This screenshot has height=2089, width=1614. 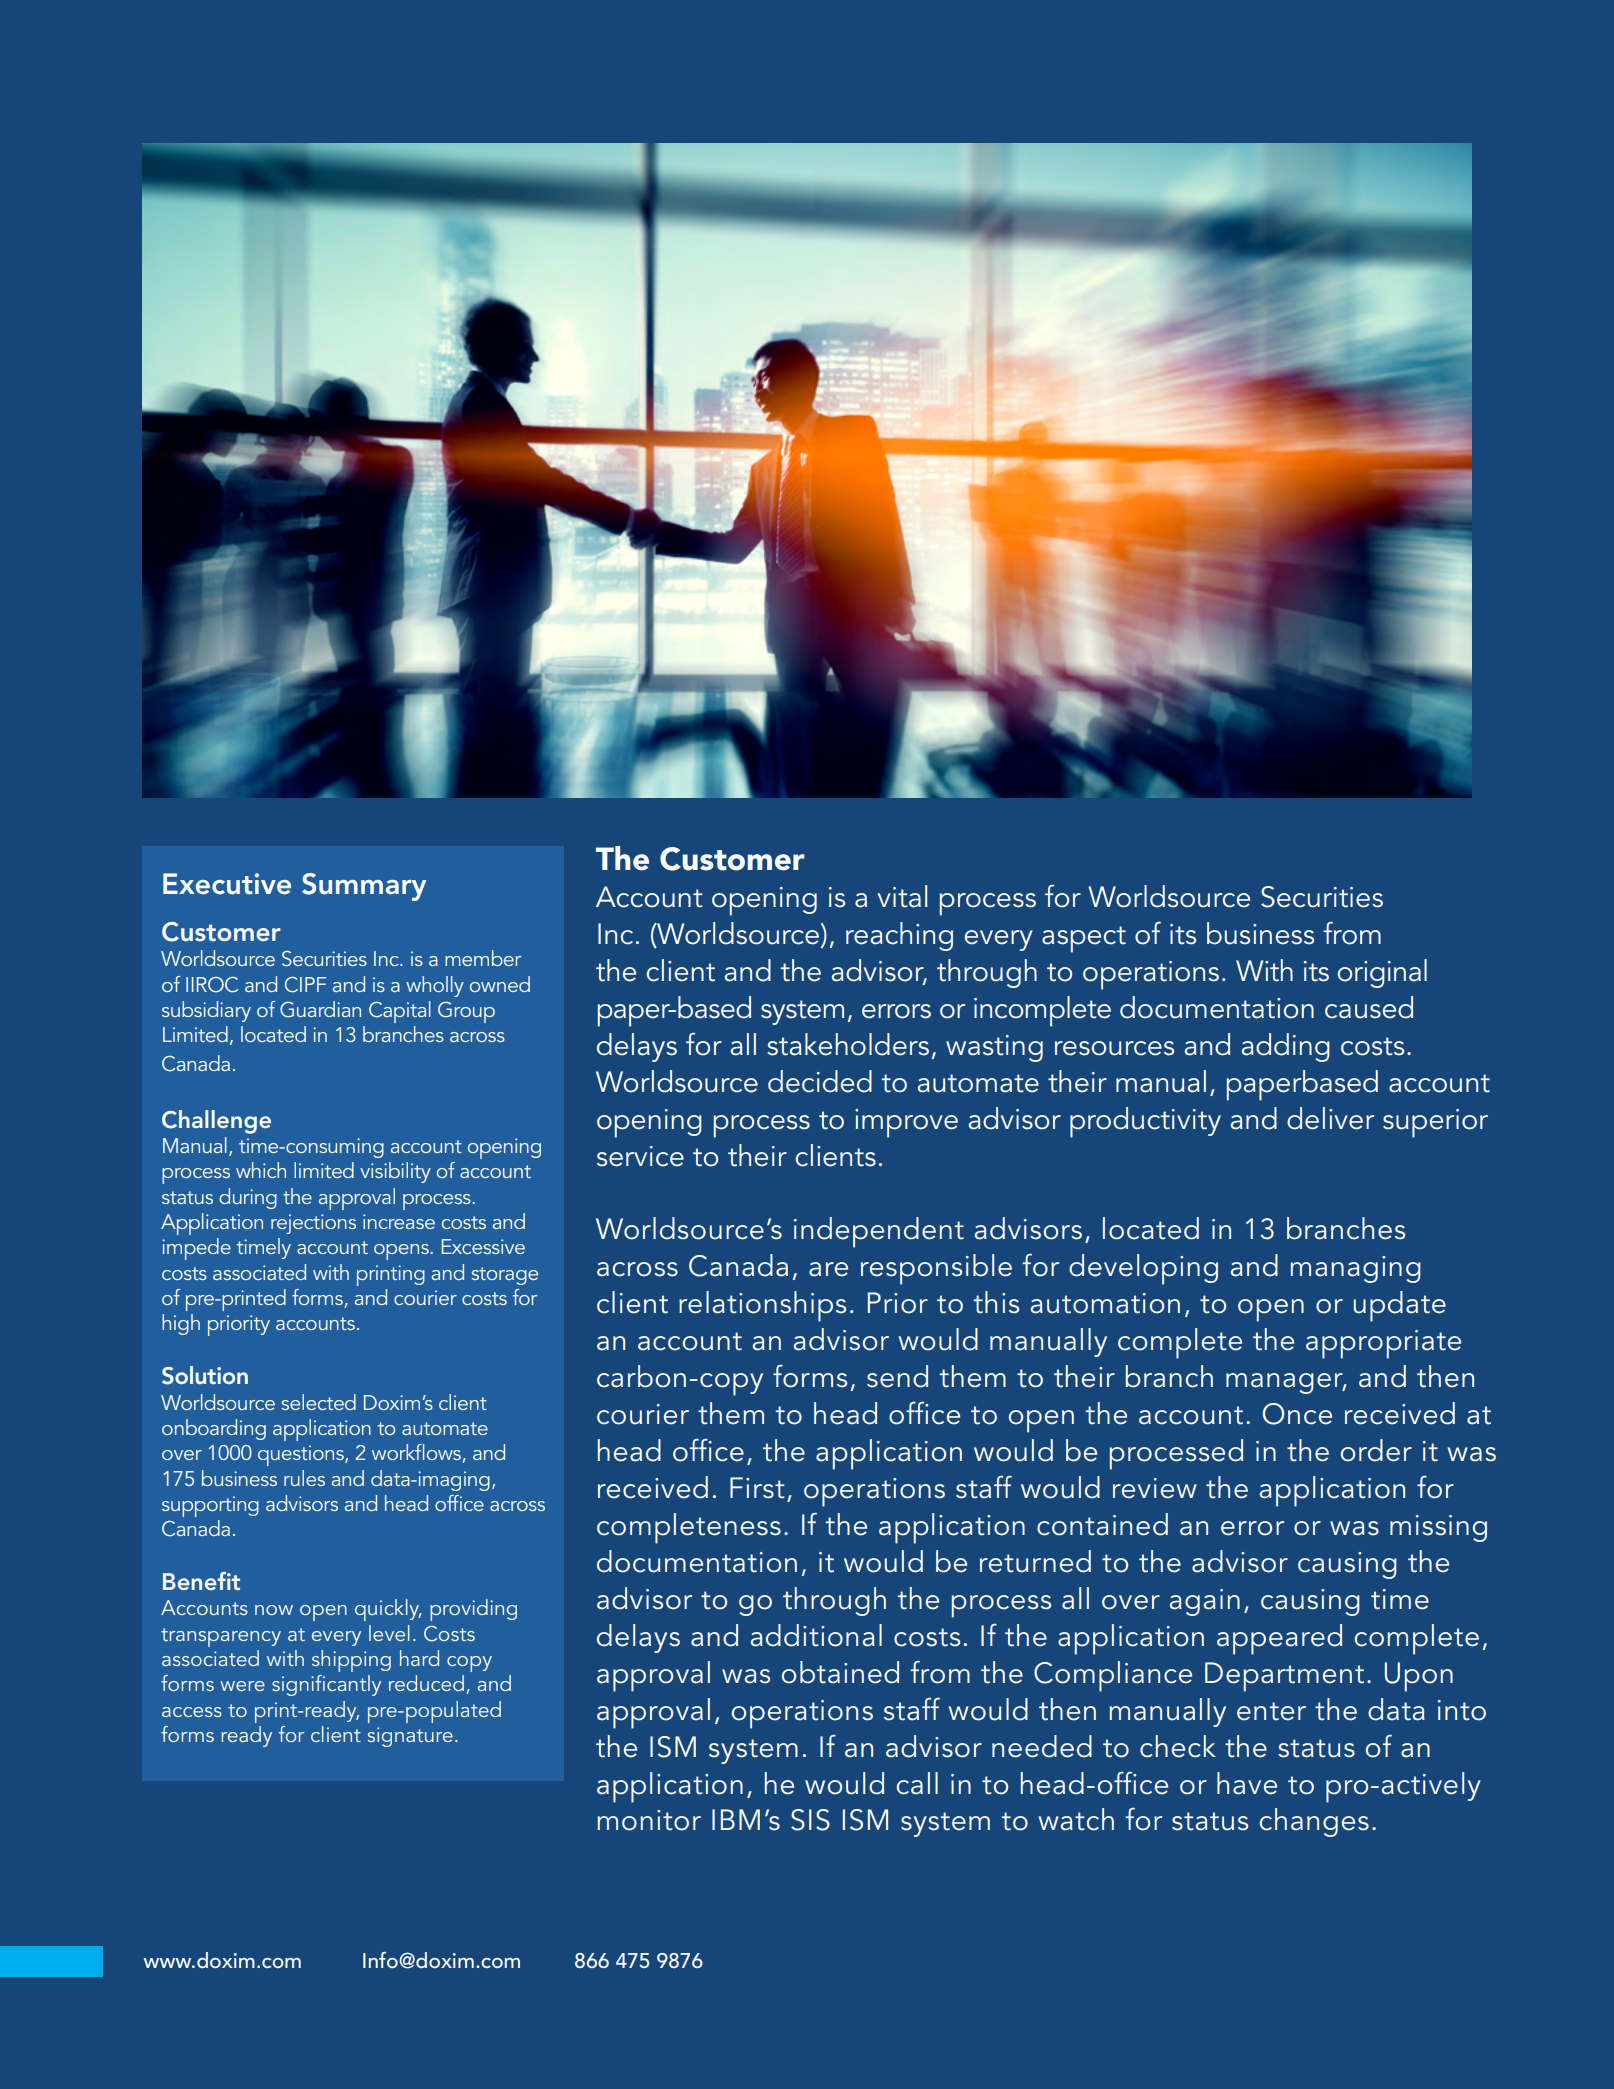 What do you see at coordinates (816, 1635) in the screenshot?
I see `additional` at bounding box center [816, 1635].
